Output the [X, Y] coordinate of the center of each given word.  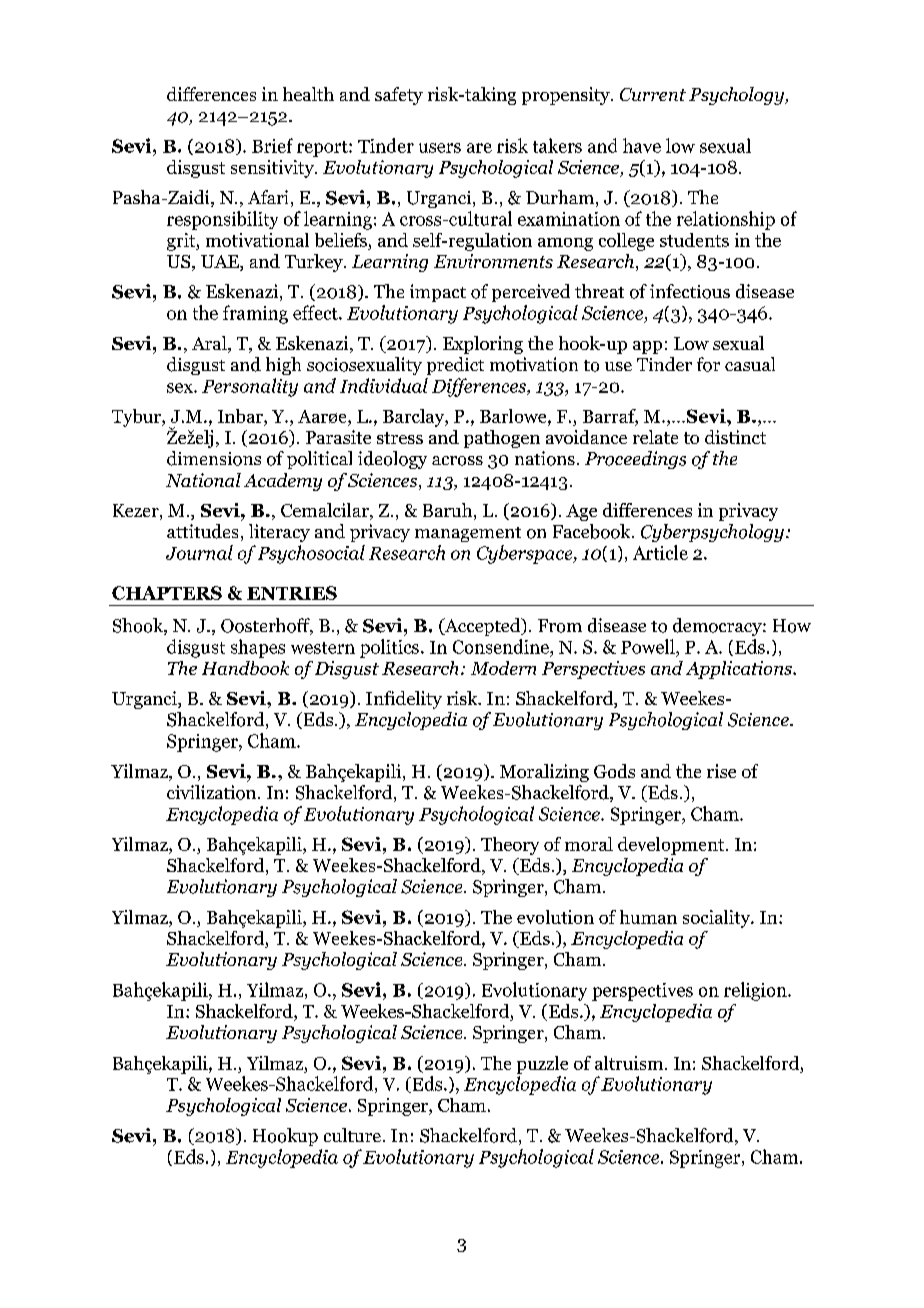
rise [721, 771]
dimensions [214, 458]
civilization [213, 792]
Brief [272, 145]
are [479, 148]
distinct [735, 437]
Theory [510, 846]
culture [352, 1135]
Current [653, 94]
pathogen [502, 439]
